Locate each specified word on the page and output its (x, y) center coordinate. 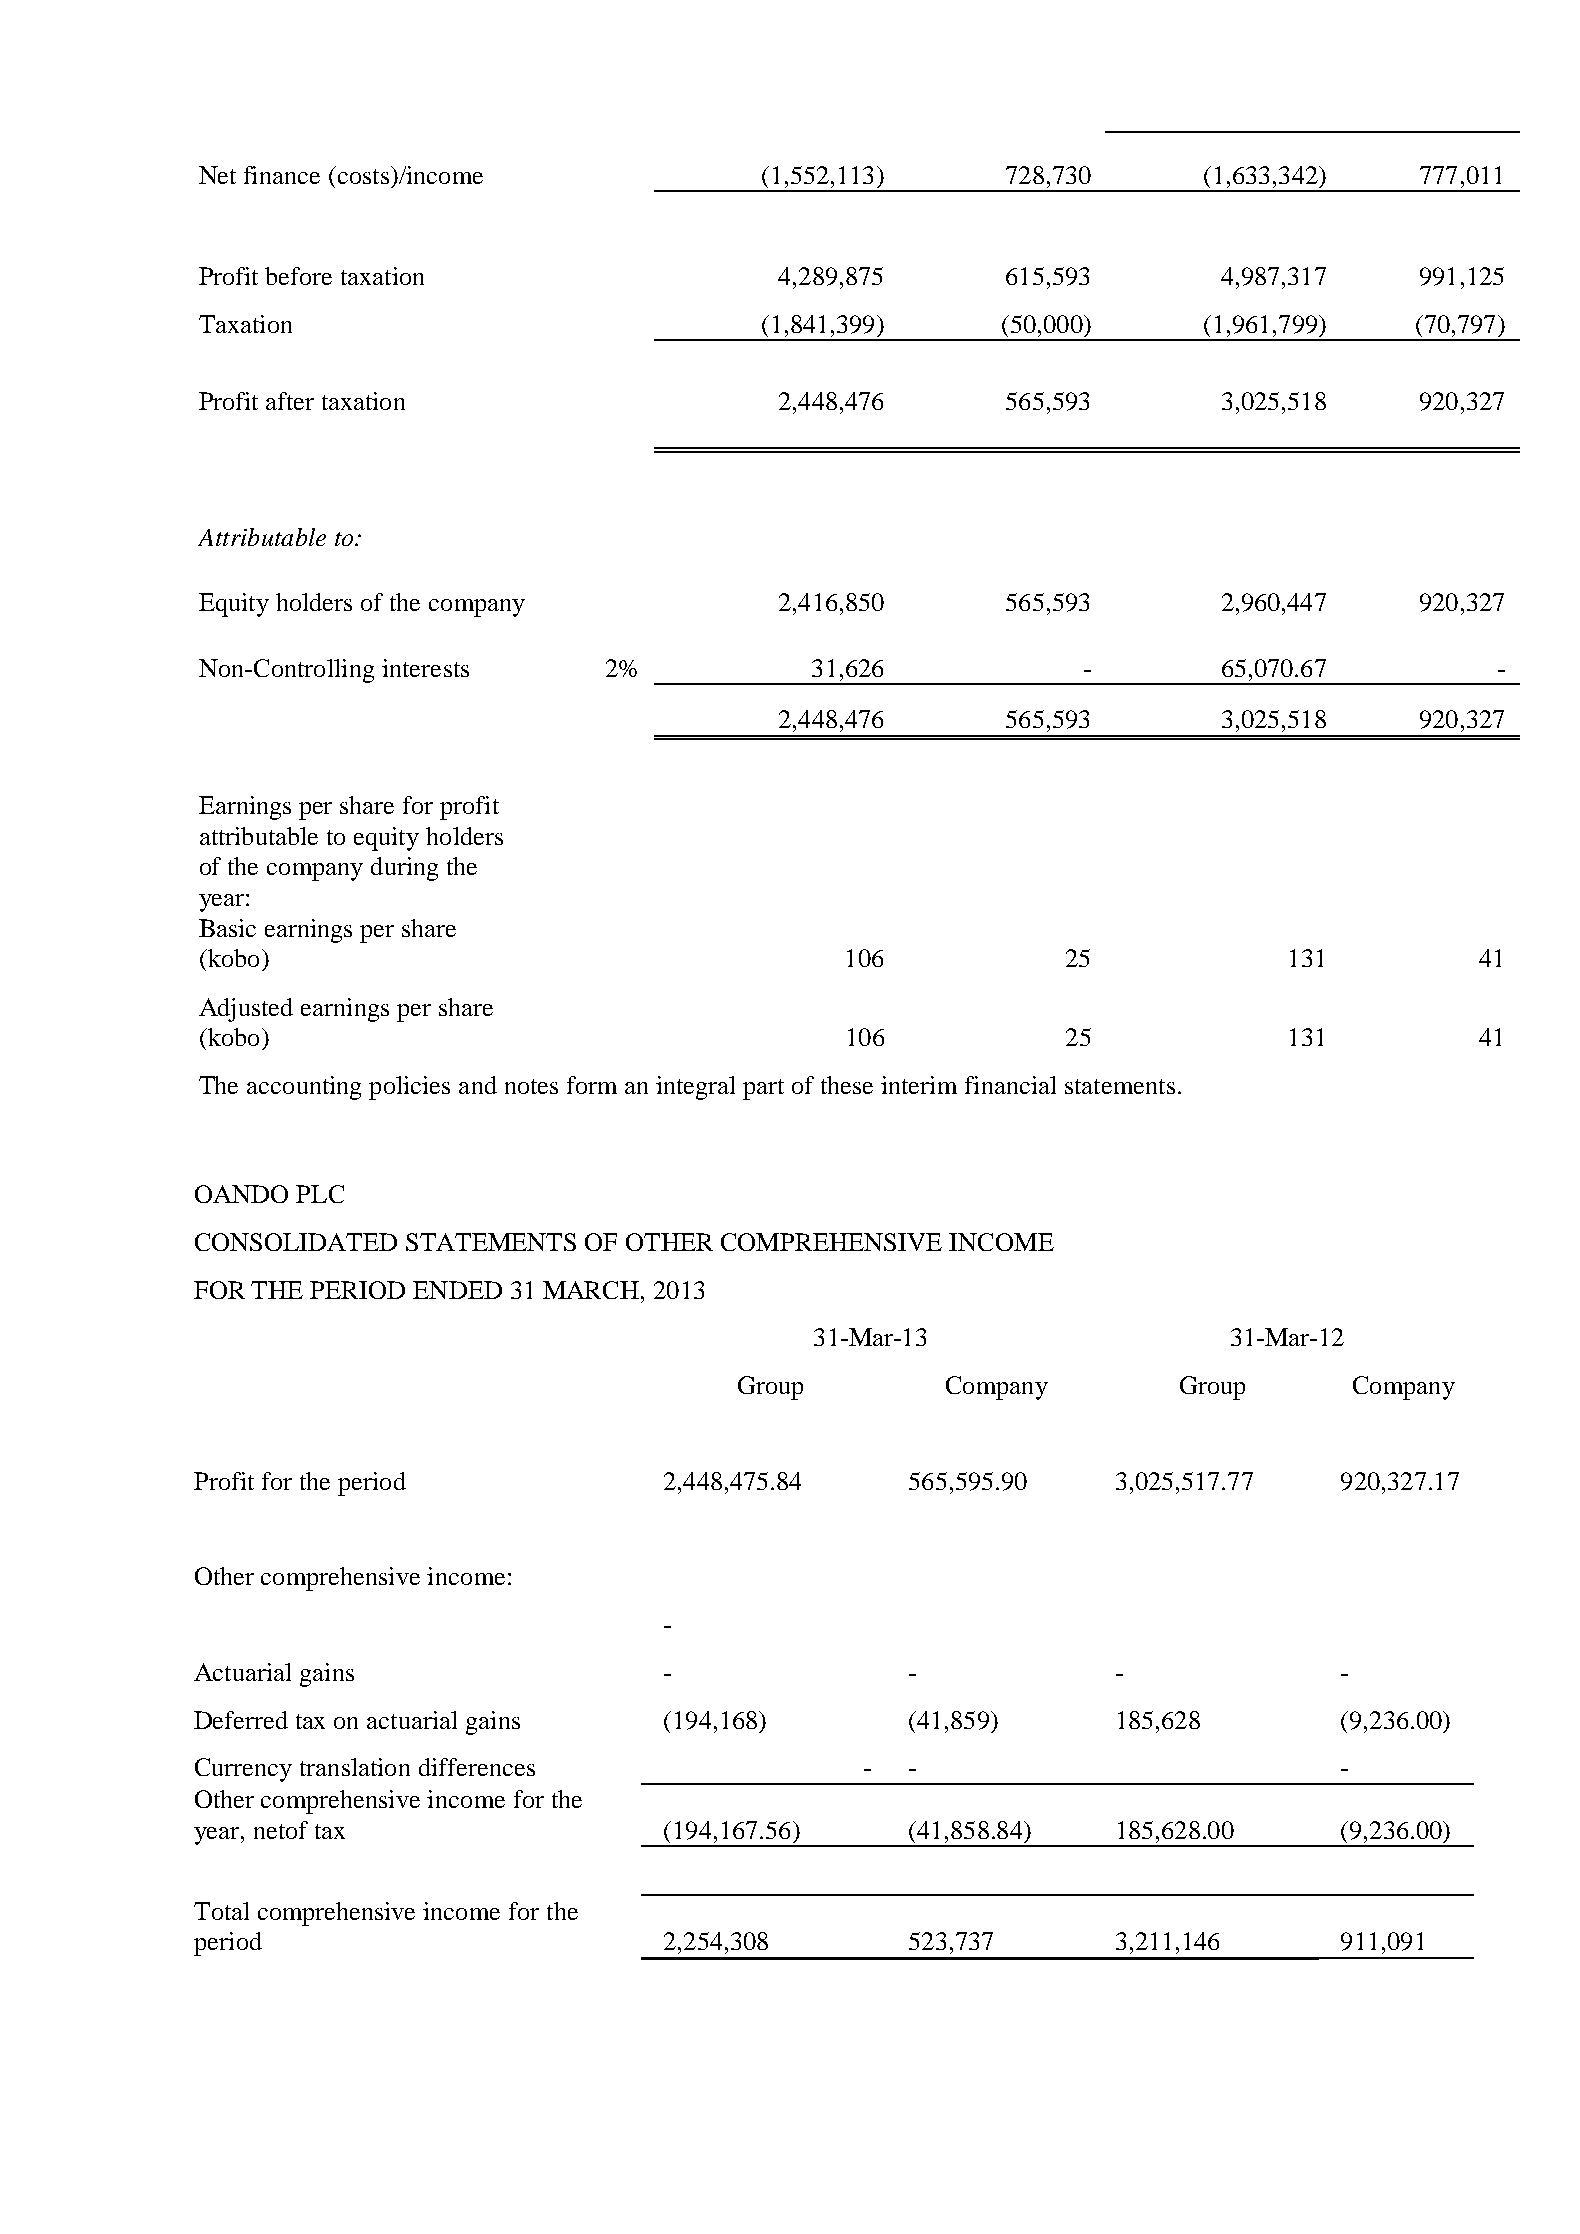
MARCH (592, 1290)
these (847, 1085)
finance (282, 175)
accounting (304, 1088)
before (298, 276)
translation (355, 1767)
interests (425, 668)
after (290, 401)
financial (1010, 1085)
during (404, 869)
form (592, 1085)
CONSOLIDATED (296, 1242)
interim (919, 1085)
